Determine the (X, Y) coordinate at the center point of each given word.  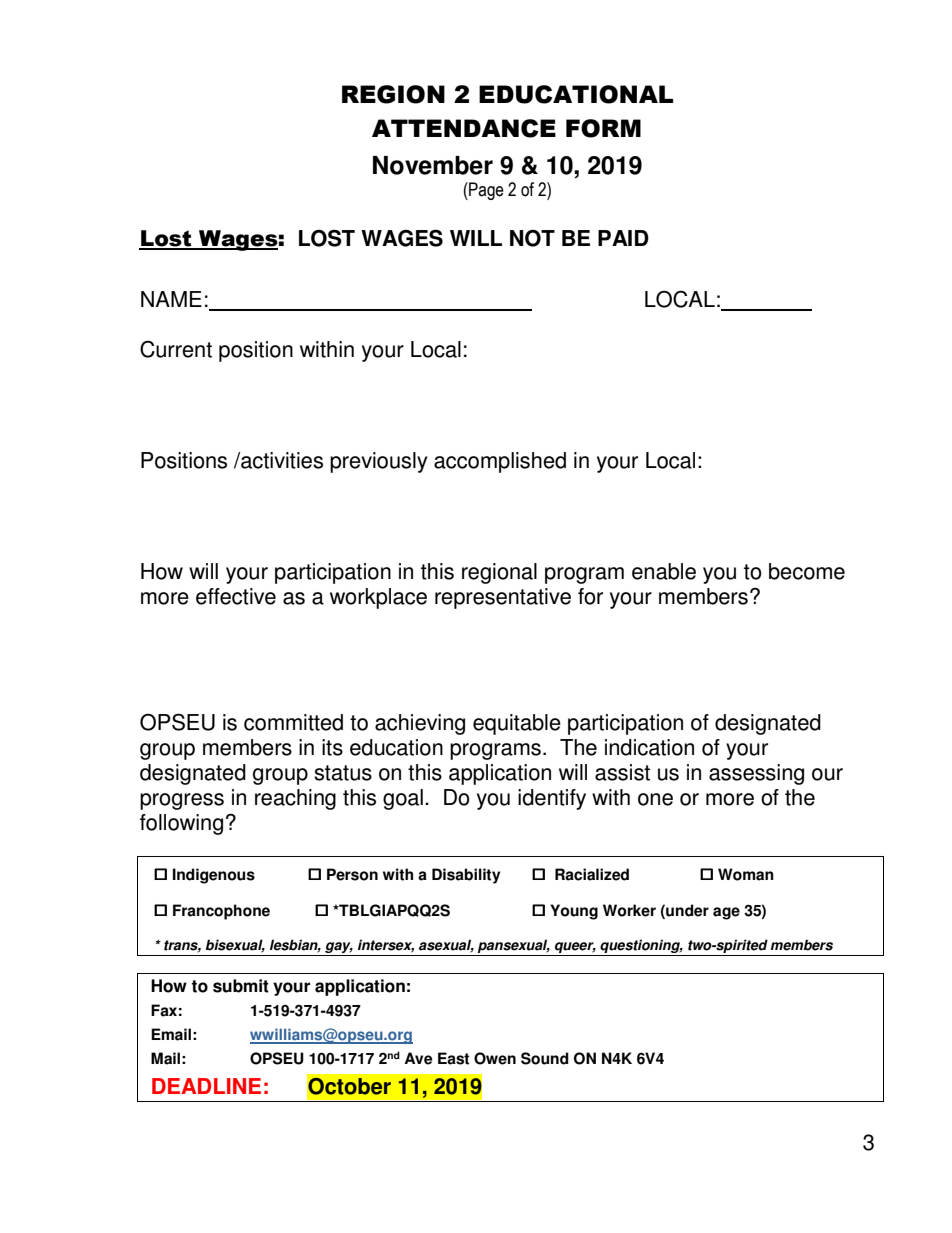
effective (236, 596)
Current (176, 349)
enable (664, 571)
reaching (295, 799)
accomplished (500, 462)
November (433, 165)
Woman (746, 874)
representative (503, 598)
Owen (495, 1058)
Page (485, 191)
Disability (466, 876)
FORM (603, 128)
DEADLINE (206, 1086)
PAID (623, 238)
